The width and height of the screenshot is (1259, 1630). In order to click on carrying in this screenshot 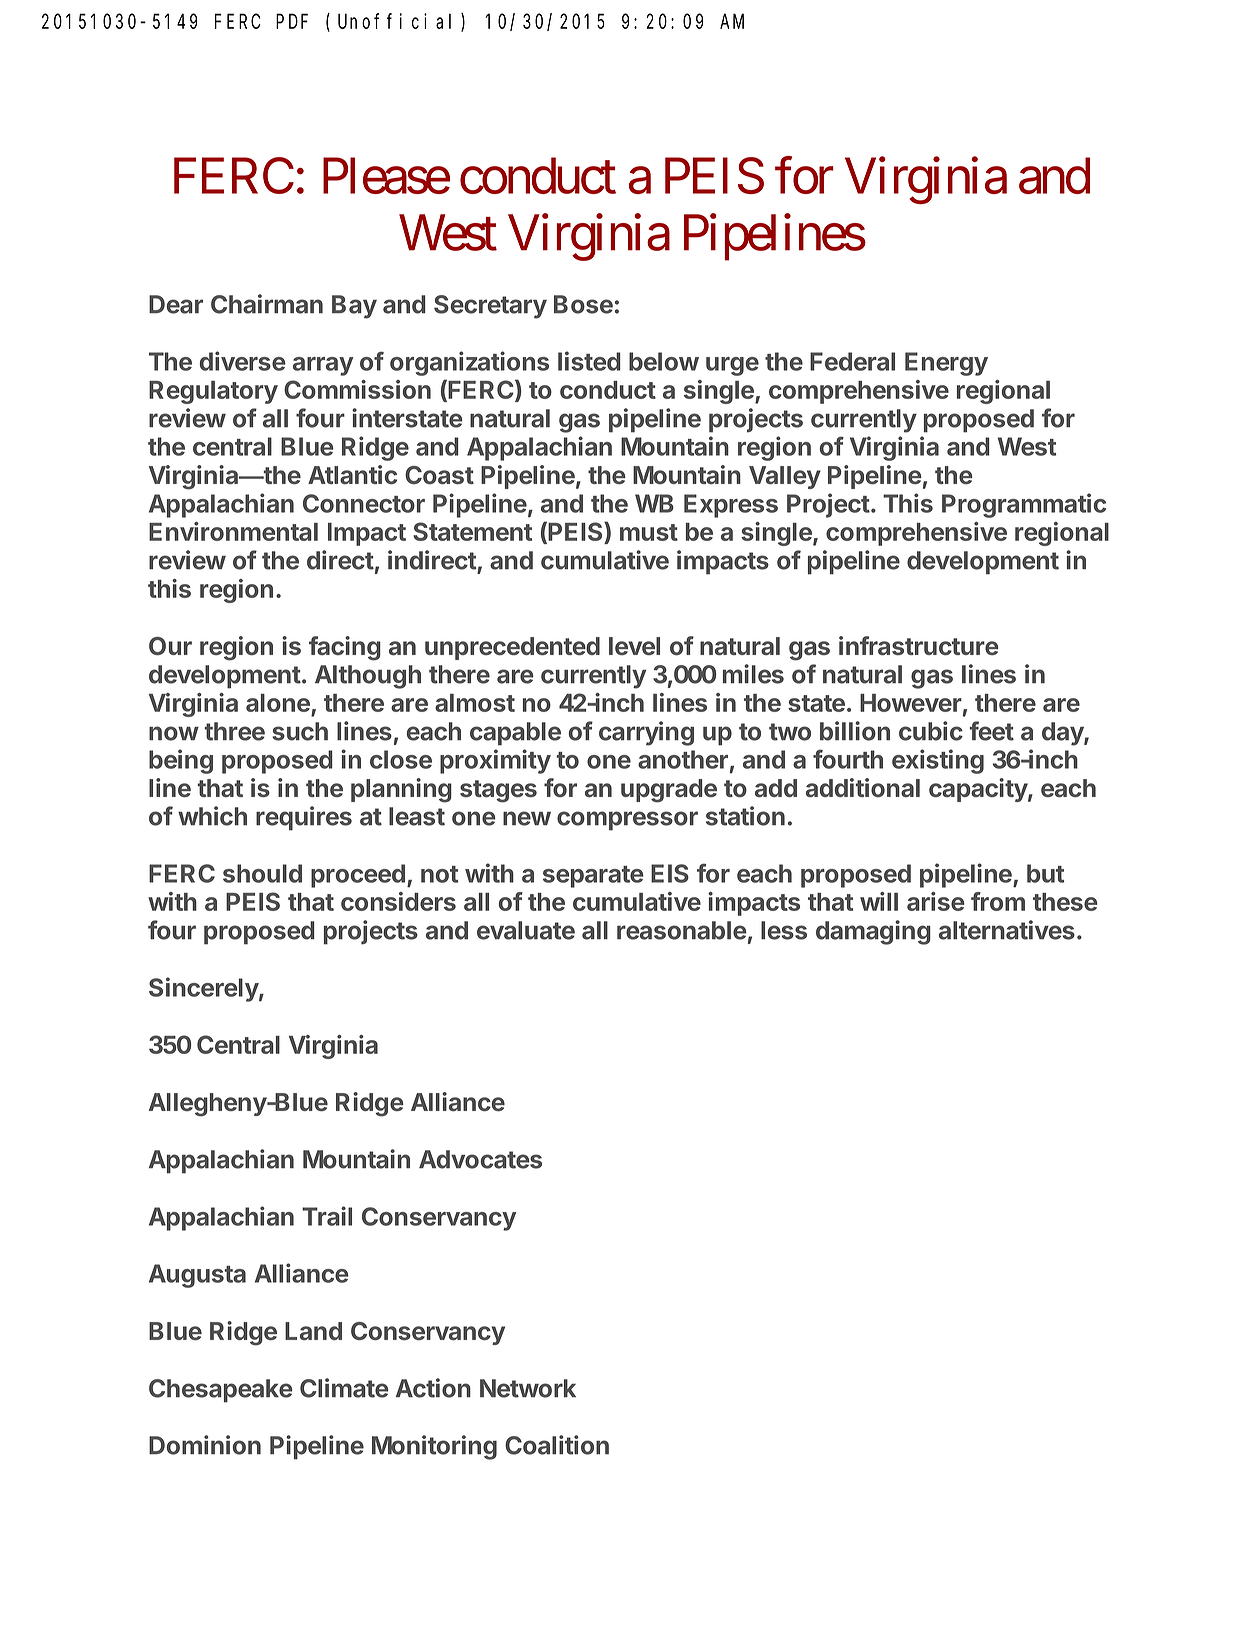, I will do `click(646, 733)`.
